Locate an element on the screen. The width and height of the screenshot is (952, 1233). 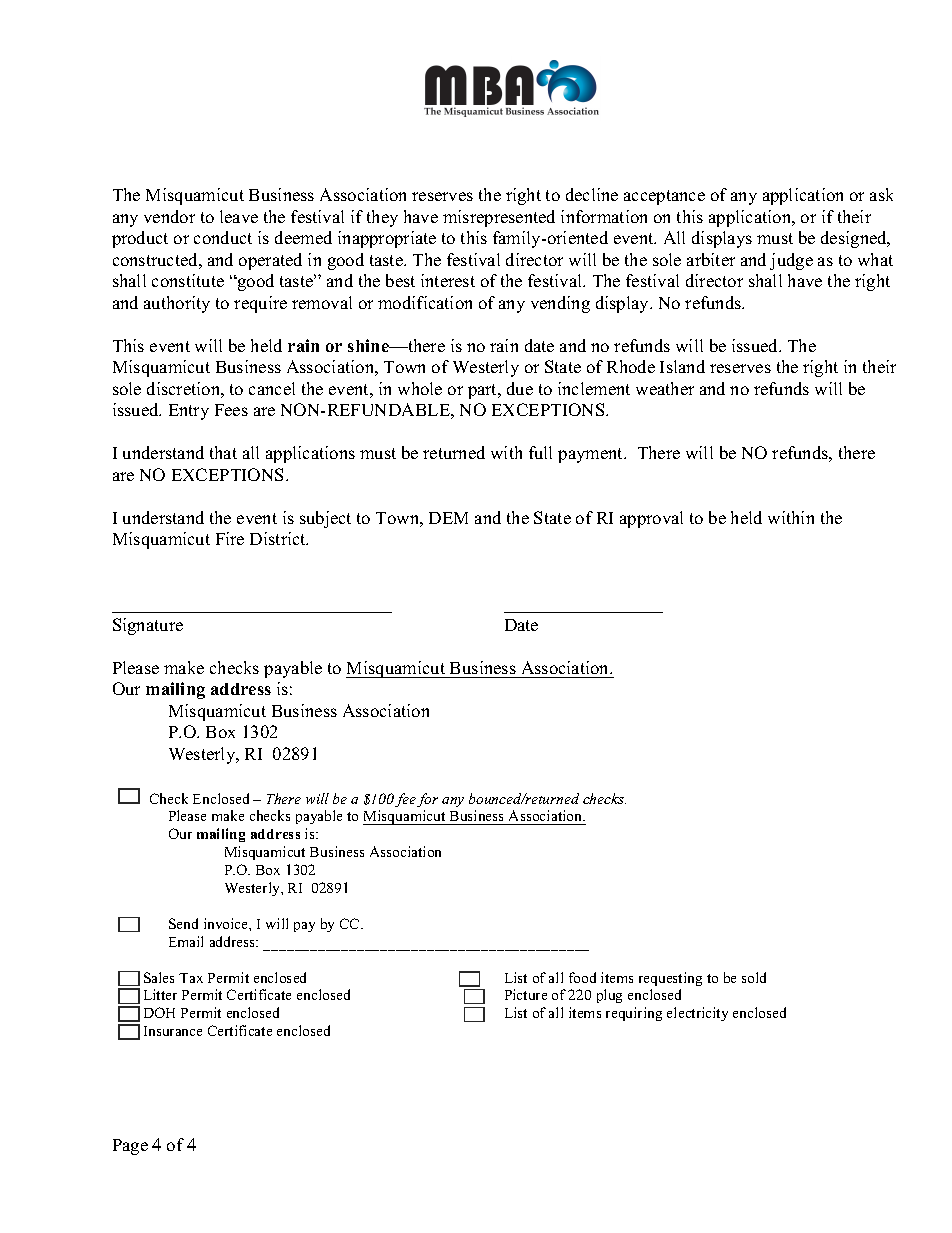
electricity is located at coordinates (697, 1014).
